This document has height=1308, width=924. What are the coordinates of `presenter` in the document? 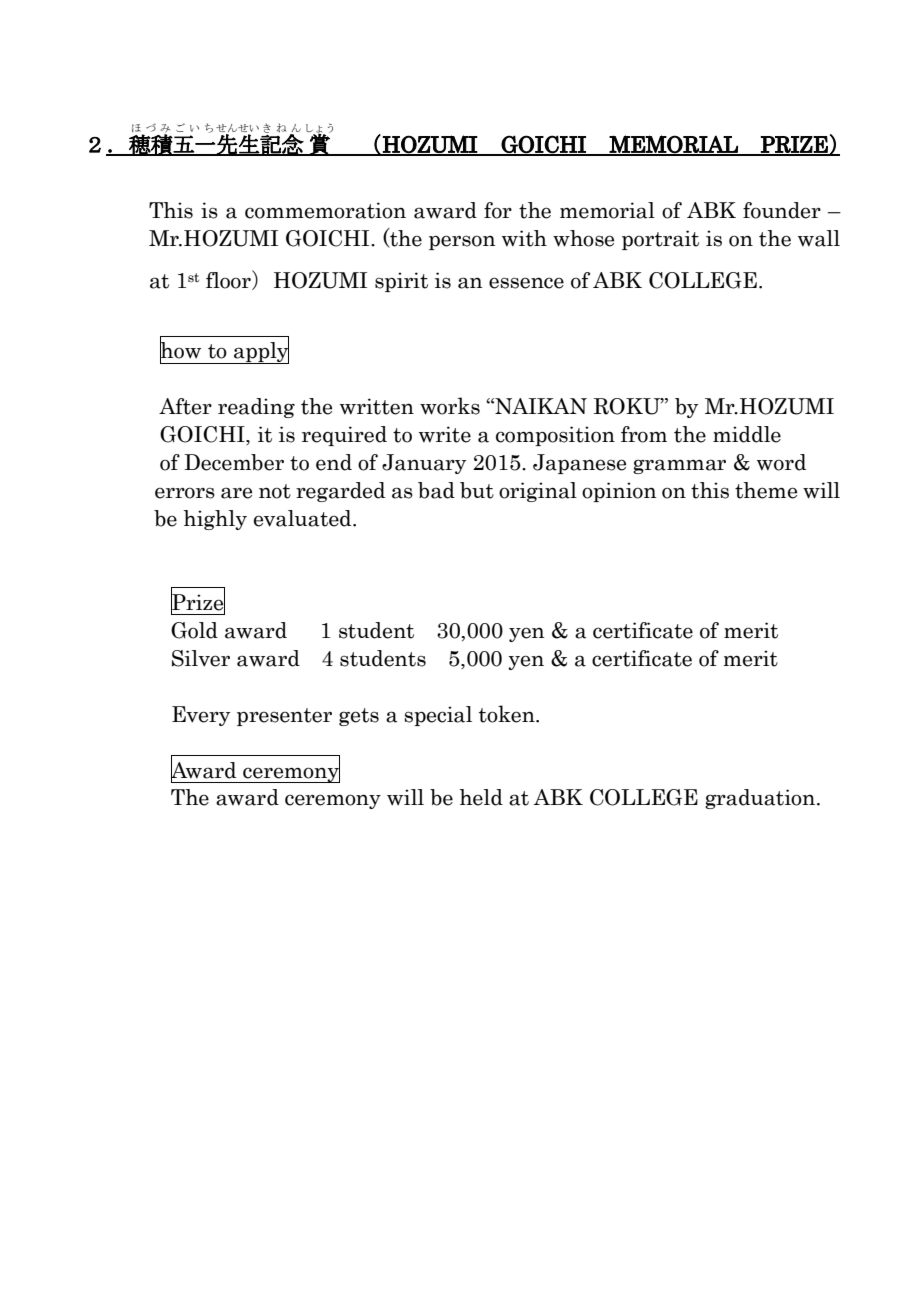 It's located at (284, 717).
